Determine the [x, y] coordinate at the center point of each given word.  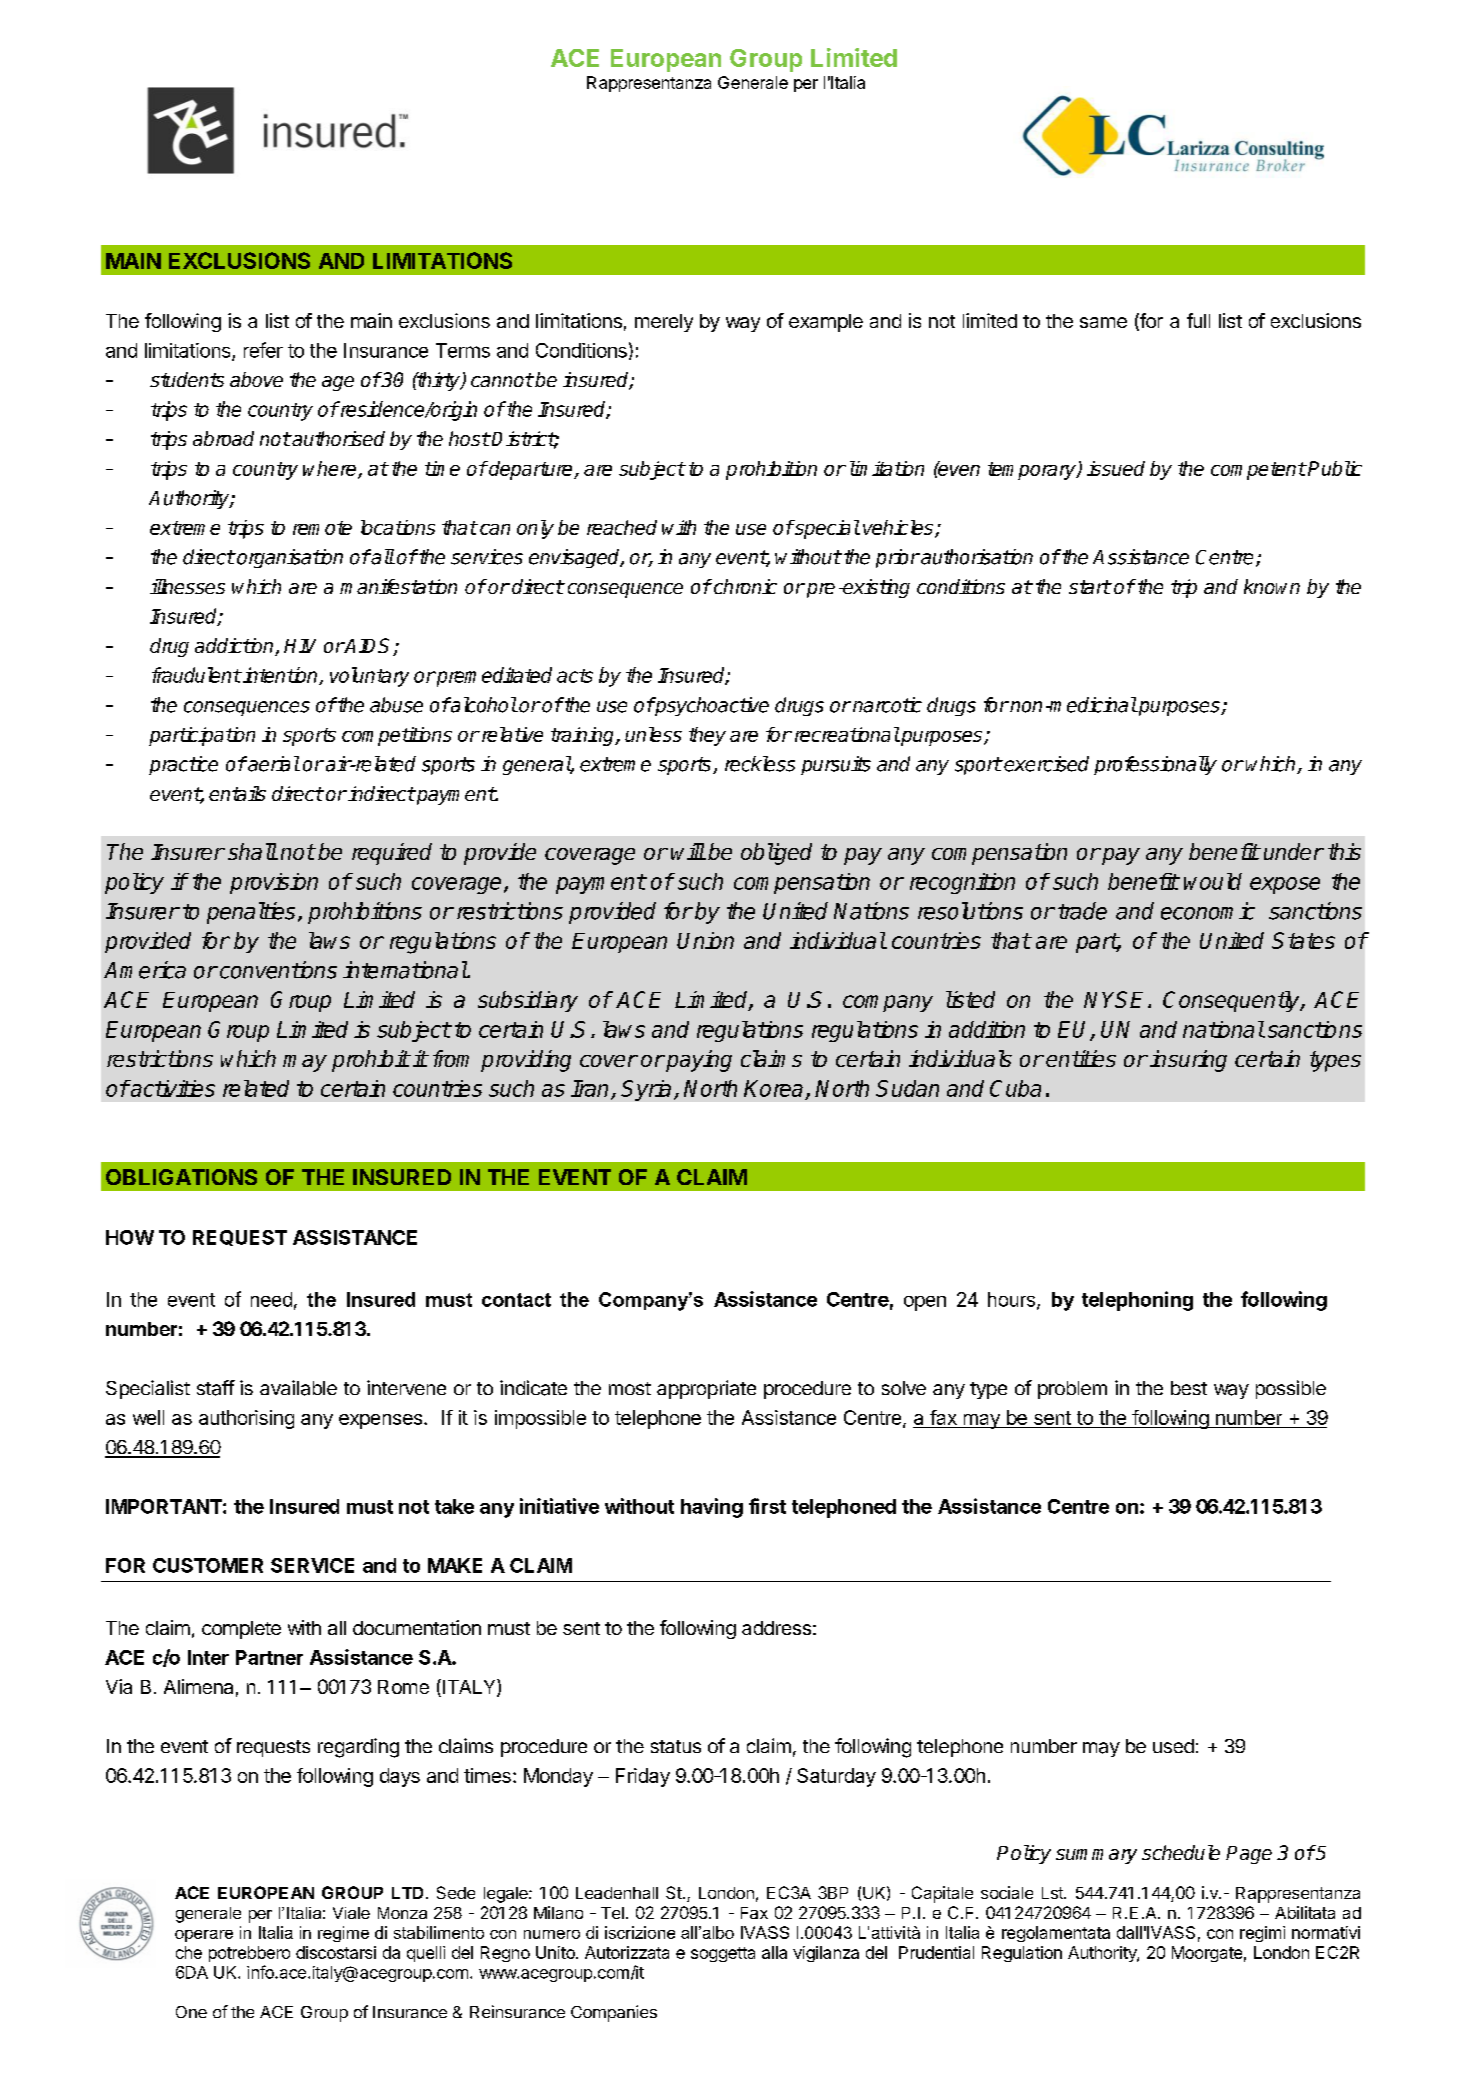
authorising [246, 1419]
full [1198, 320]
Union [705, 940]
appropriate [706, 1389]
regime [343, 1934]
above [256, 379]
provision [274, 883]
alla [774, 1952]
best [1189, 1388]
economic [1208, 911]
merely [664, 323]
